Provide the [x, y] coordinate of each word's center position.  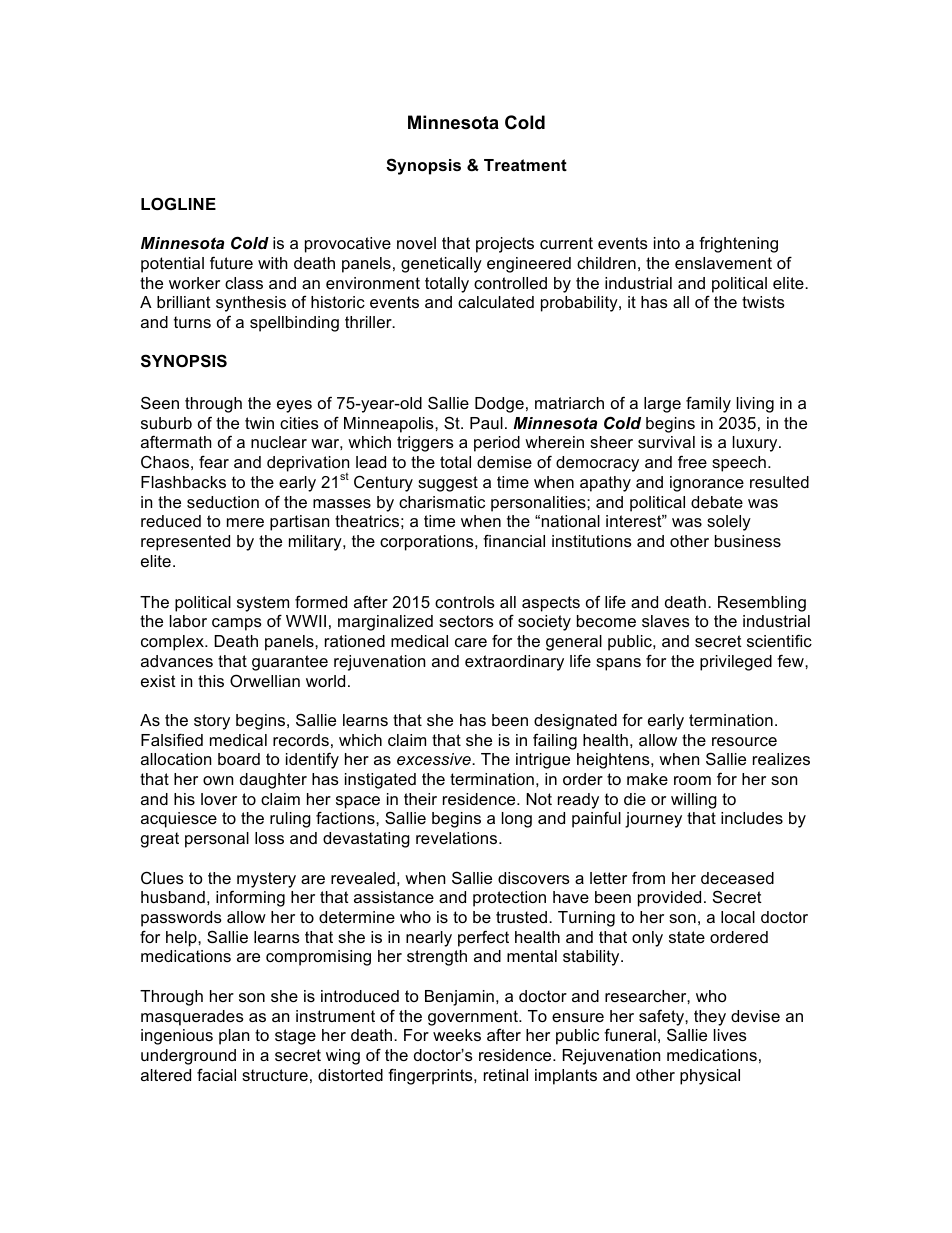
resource [744, 741]
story [212, 722]
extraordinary [514, 663]
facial [216, 1074]
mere [245, 522]
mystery [266, 880]
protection [509, 899]
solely [729, 523]
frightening [738, 244]
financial [514, 540]
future [231, 262]
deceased [737, 878]
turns [192, 322]
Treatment [525, 165]
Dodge [499, 405]
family [708, 404]
